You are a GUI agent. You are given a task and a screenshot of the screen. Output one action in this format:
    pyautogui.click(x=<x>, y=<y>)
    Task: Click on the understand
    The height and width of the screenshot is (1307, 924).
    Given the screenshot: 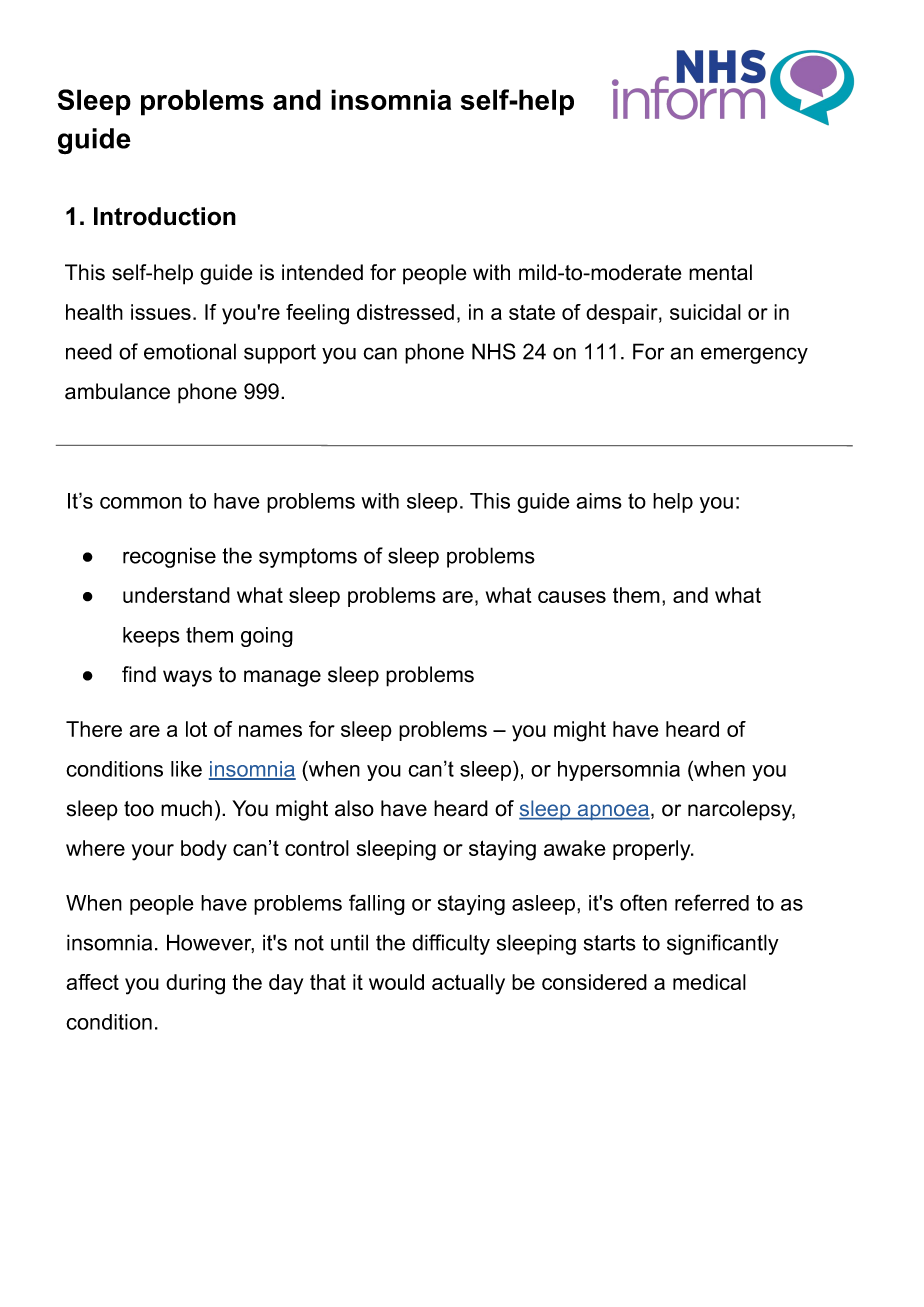 What is the action you would take?
    pyautogui.click(x=176, y=595)
